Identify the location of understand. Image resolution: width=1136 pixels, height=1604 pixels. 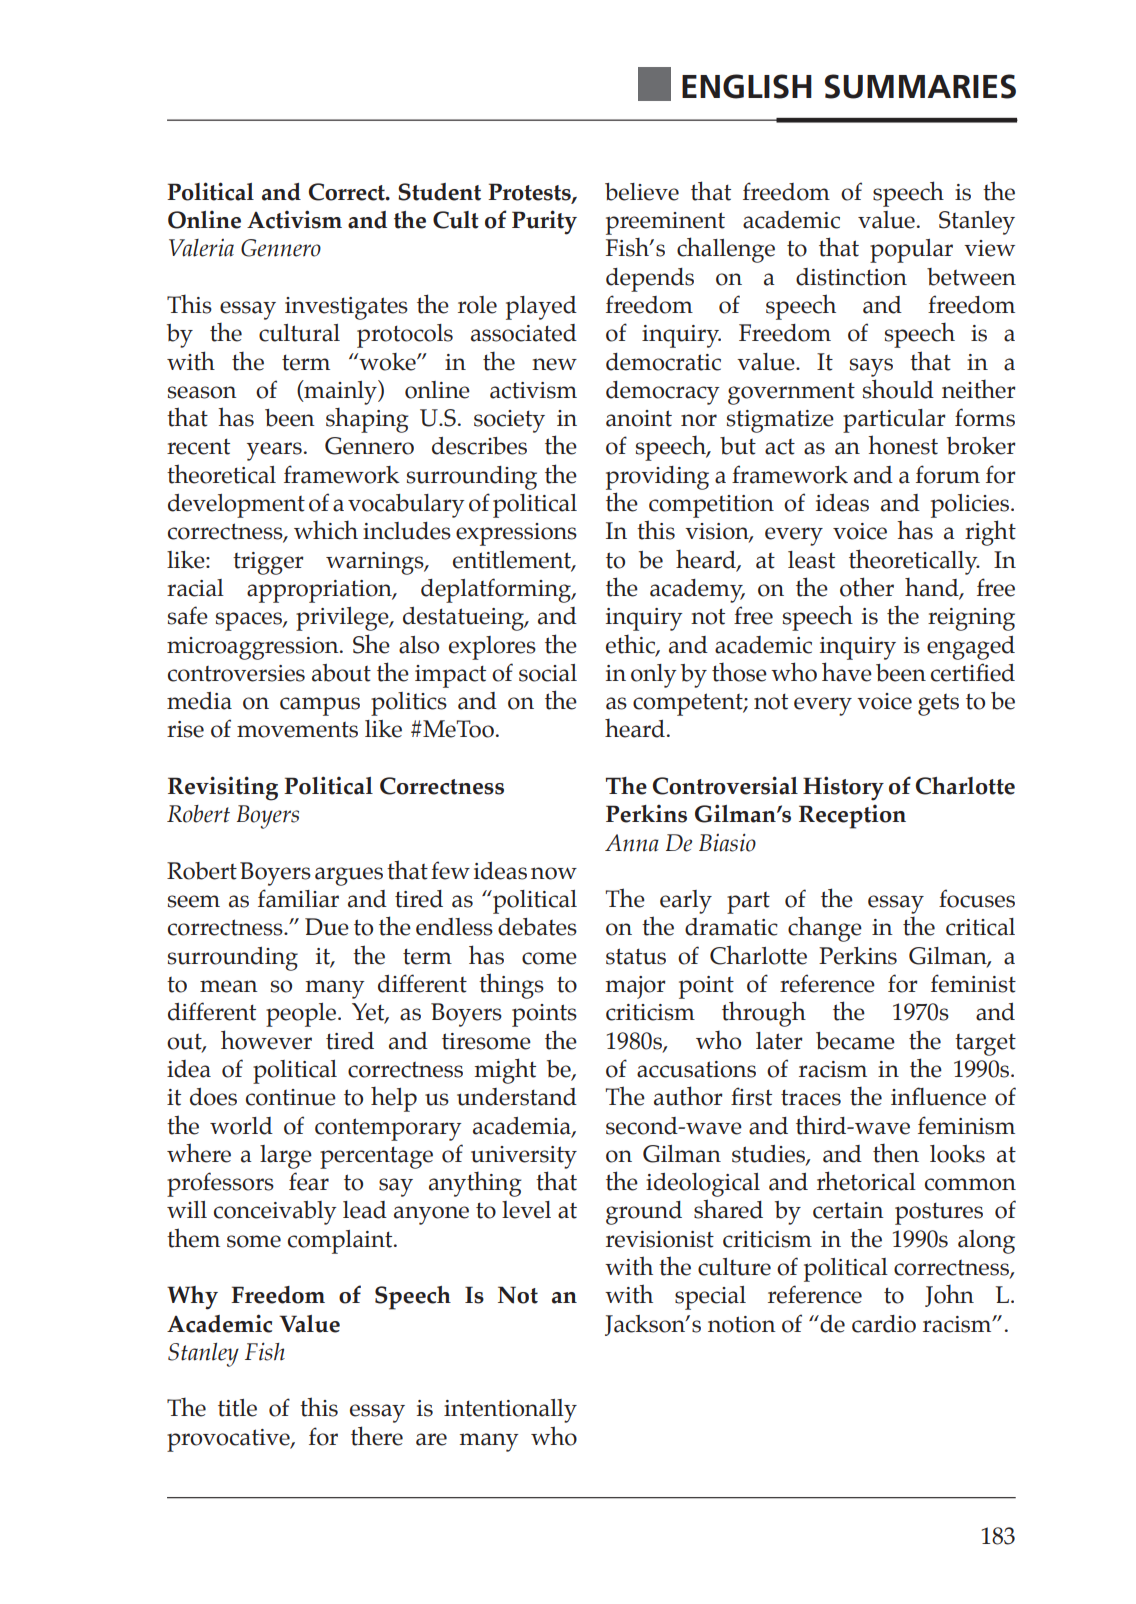
(517, 1097).
